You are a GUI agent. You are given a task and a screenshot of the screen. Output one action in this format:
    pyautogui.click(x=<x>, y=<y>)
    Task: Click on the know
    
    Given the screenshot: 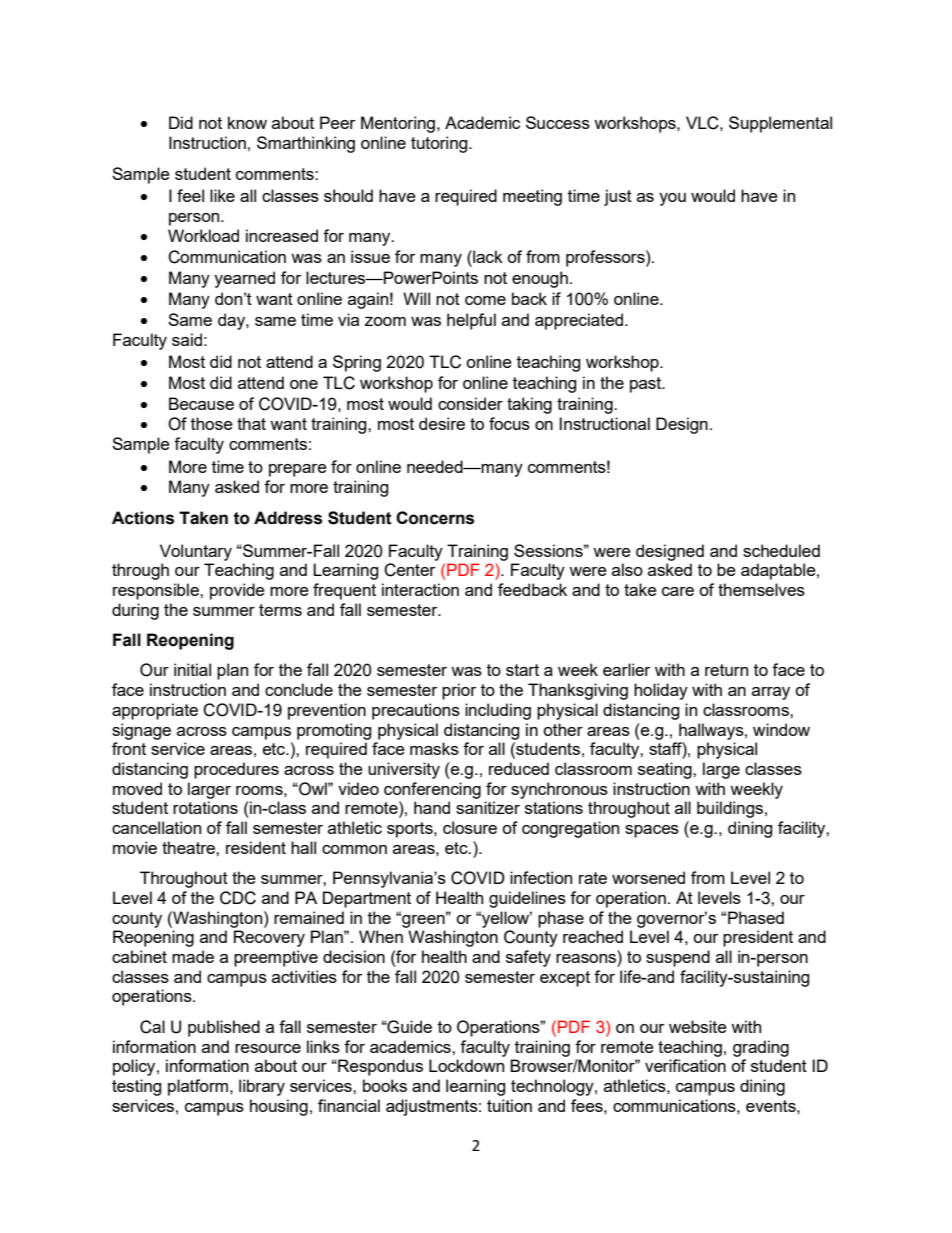 What is the action you would take?
    pyautogui.click(x=247, y=122)
